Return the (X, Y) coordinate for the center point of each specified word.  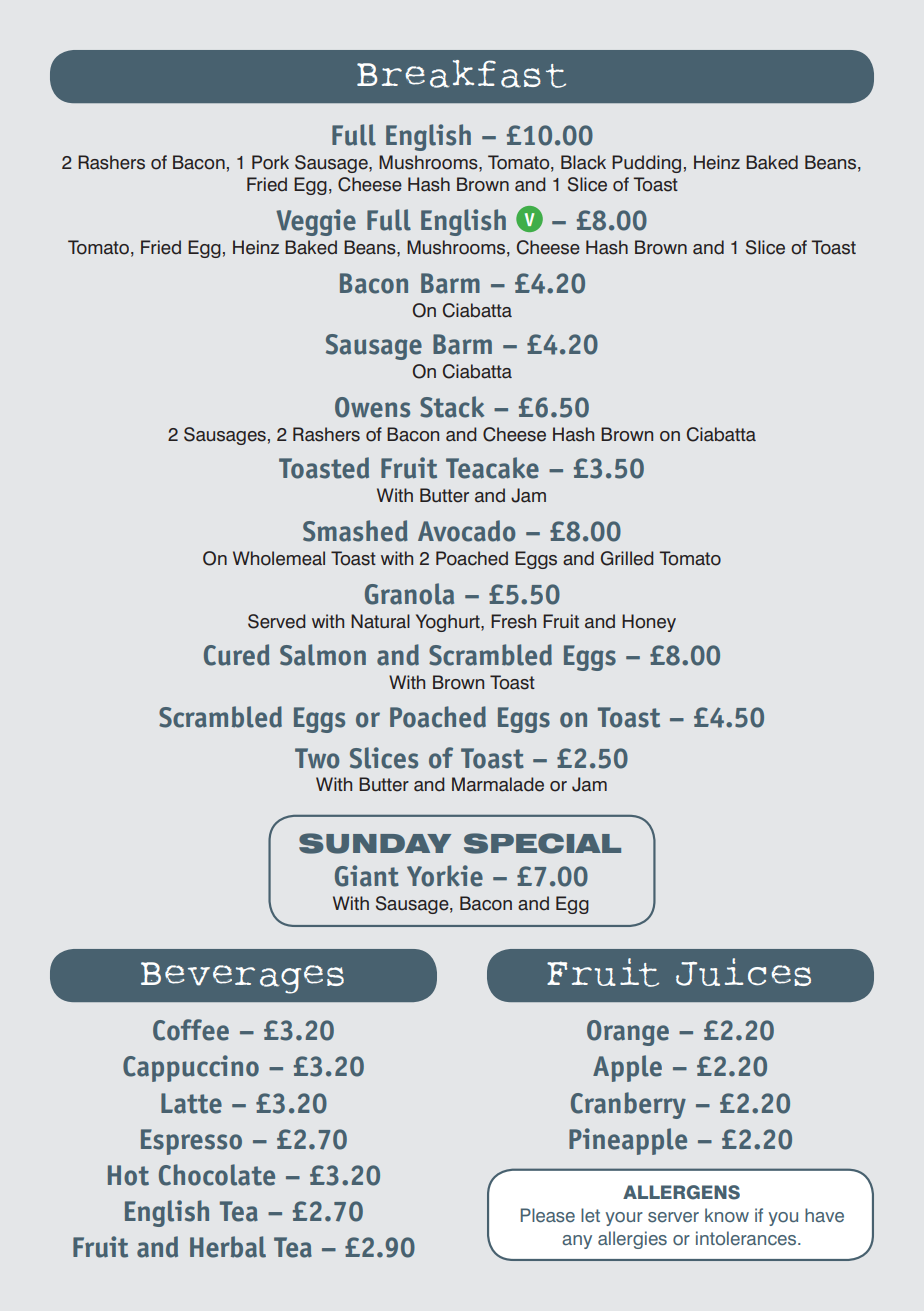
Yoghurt (449, 623)
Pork (270, 162)
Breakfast (461, 74)
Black (583, 162)
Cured (237, 655)
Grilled (627, 558)
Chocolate (217, 1175)
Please (548, 1215)
